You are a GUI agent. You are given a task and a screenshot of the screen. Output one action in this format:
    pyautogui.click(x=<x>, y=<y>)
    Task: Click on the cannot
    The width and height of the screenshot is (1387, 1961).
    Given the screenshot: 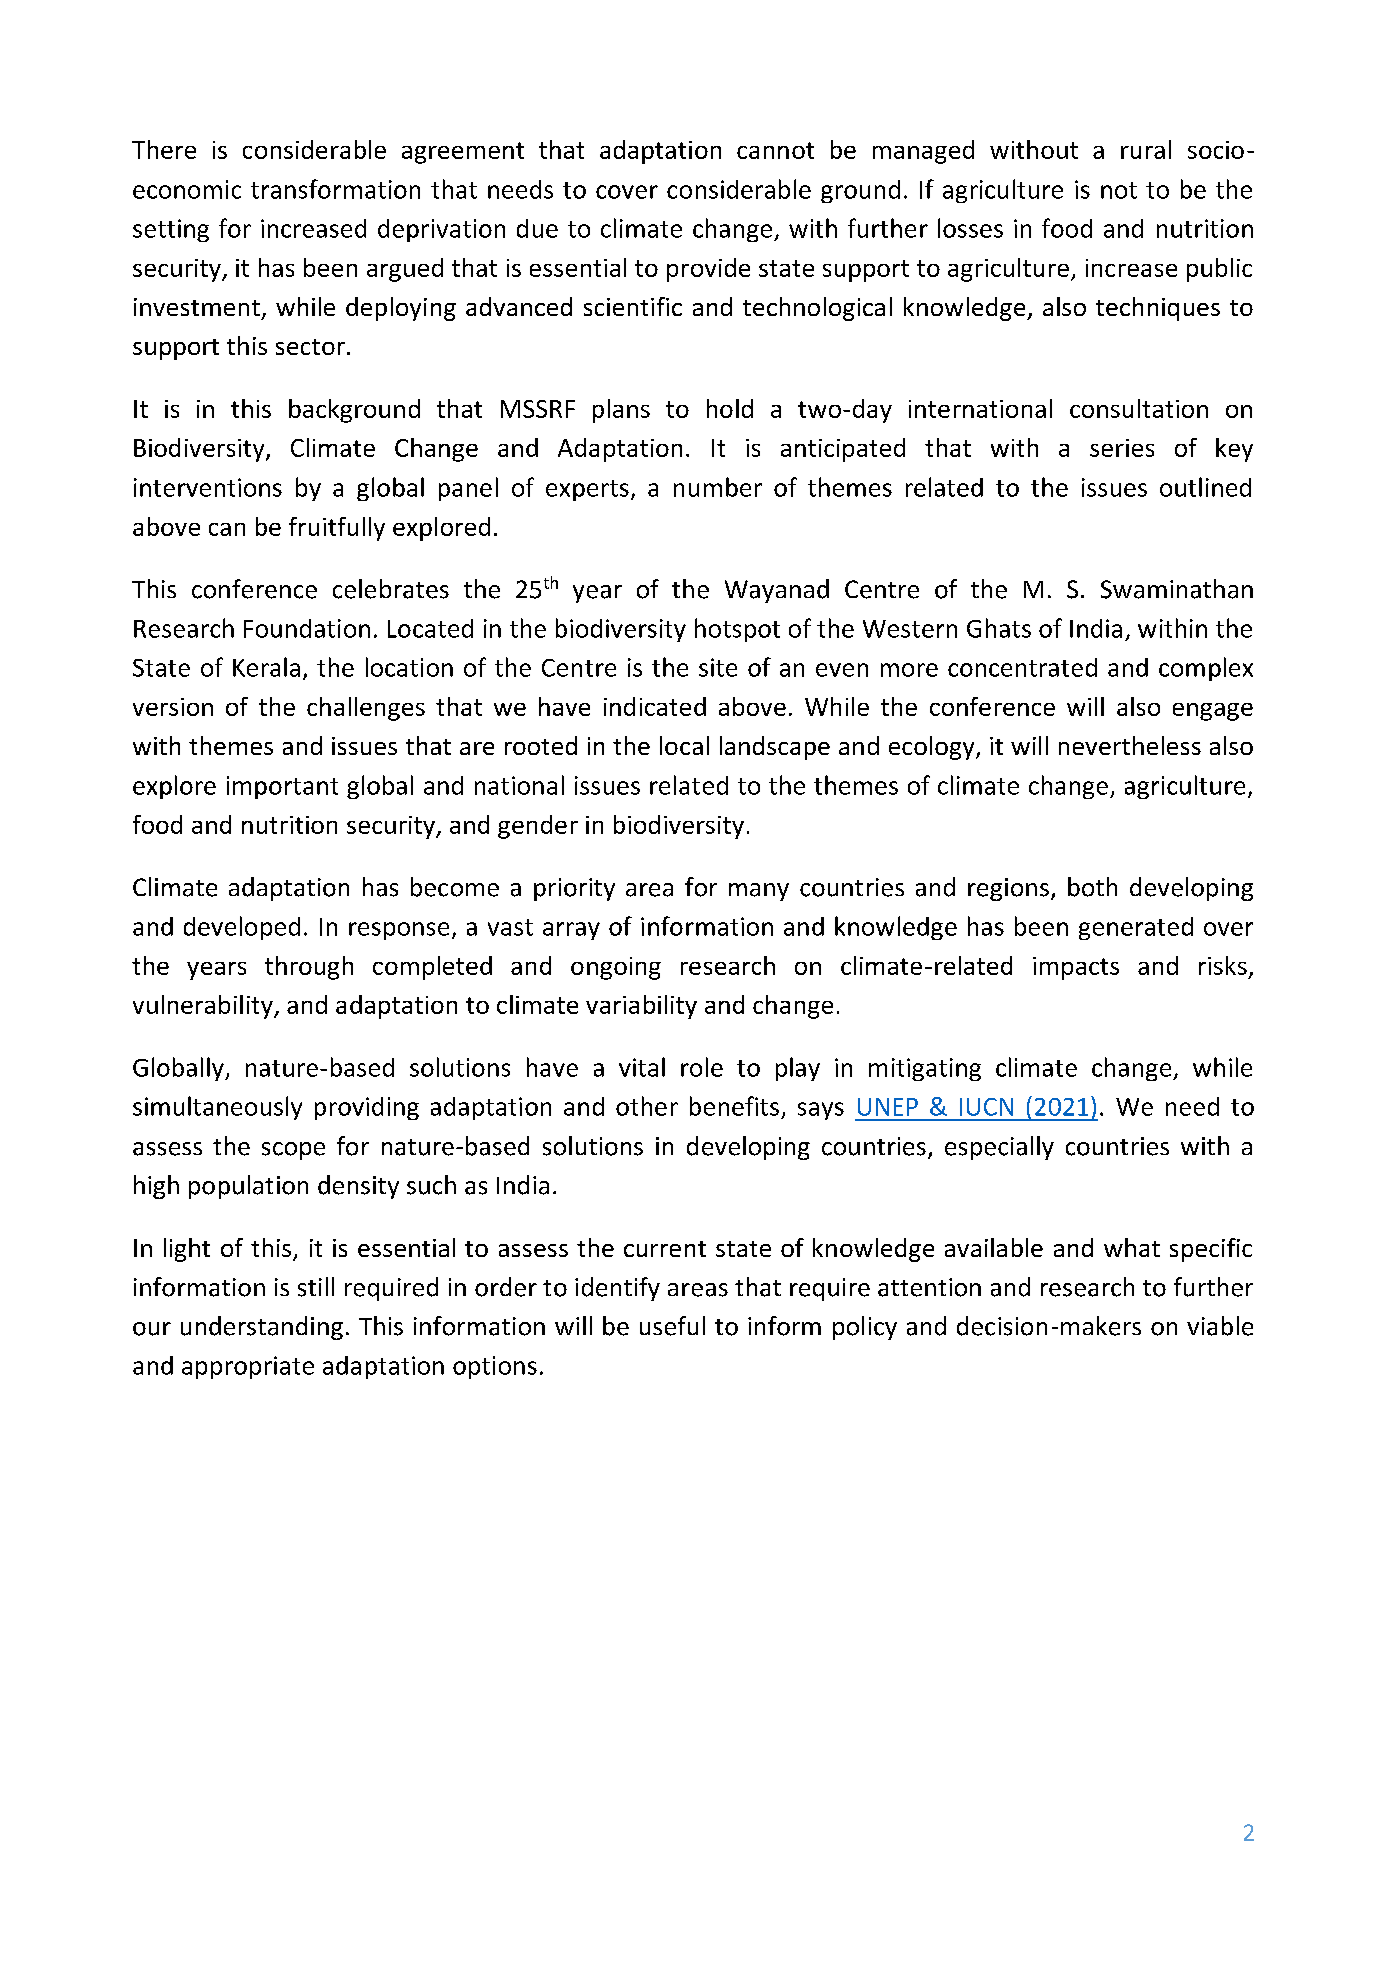 What is the action you would take?
    pyautogui.click(x=775, y=150)
